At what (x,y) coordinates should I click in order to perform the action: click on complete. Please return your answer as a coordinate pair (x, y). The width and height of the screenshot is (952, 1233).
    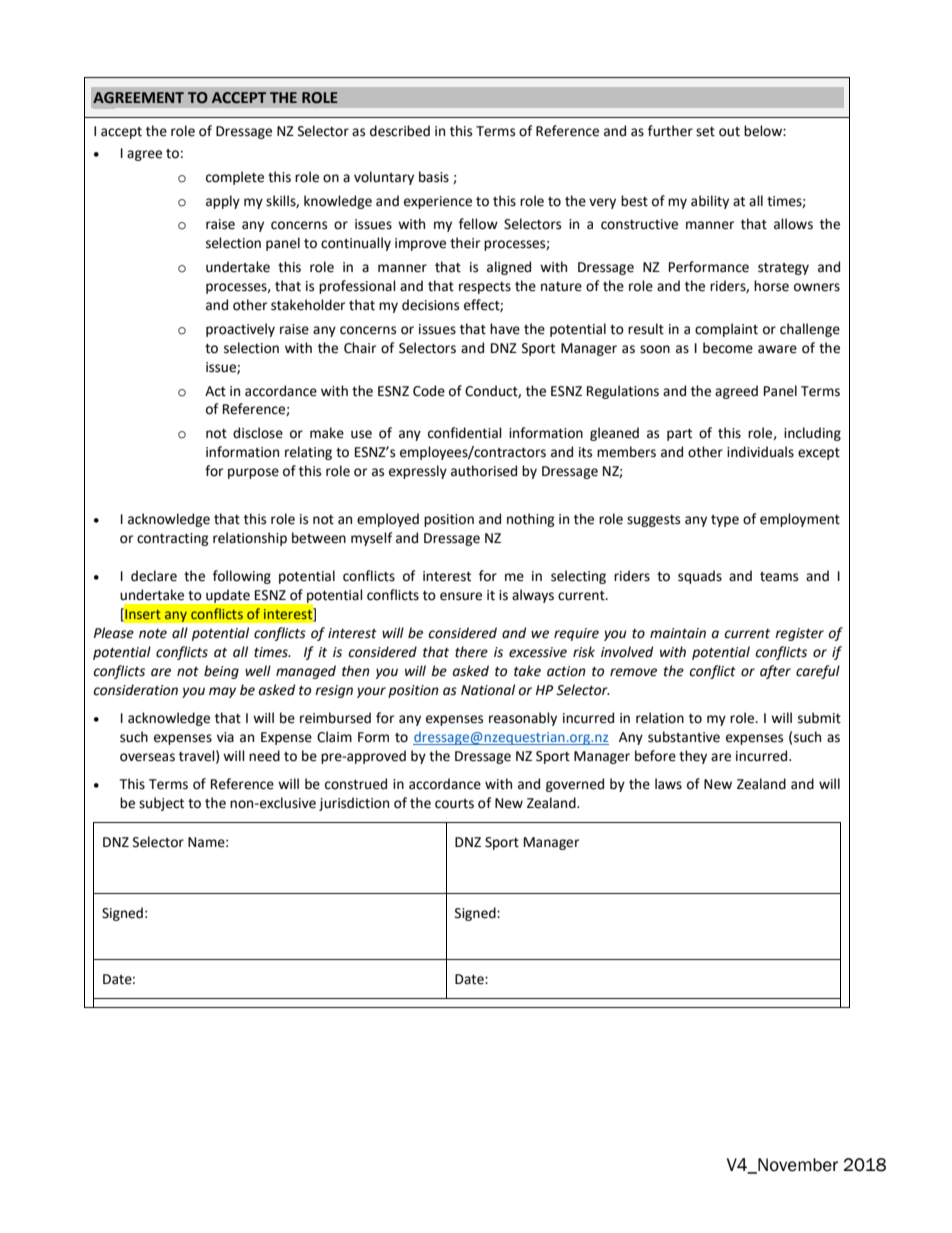
    Looking at the image, I should click on (235, 178).
